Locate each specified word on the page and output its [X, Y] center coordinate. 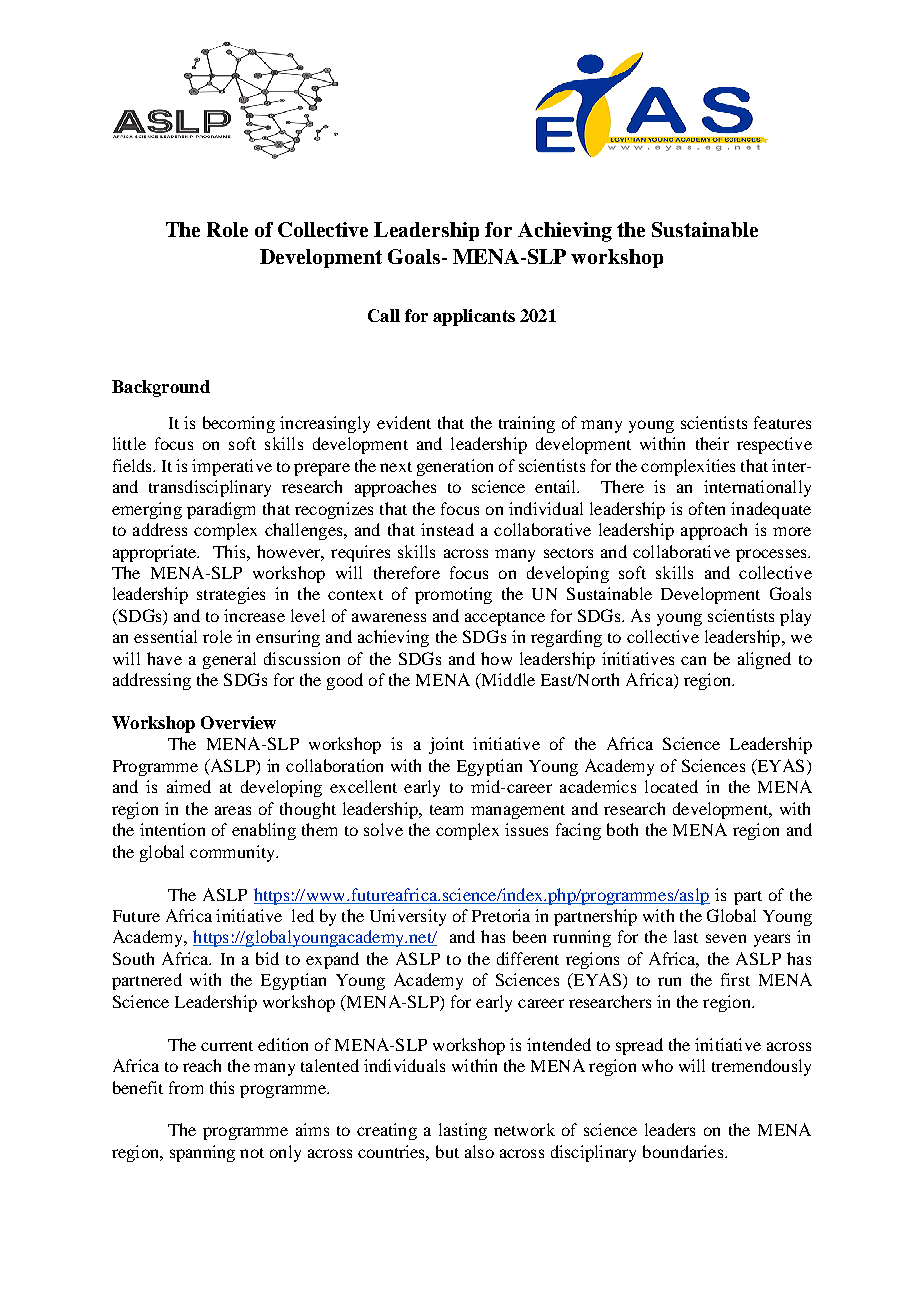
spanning [202, 1153]
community [233, 853]
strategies [231, 595]
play [795, 617]
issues [526, 829]
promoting [453, 595]
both [622, 829]
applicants [474, 317]
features [782, 422]
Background [161, 388]
